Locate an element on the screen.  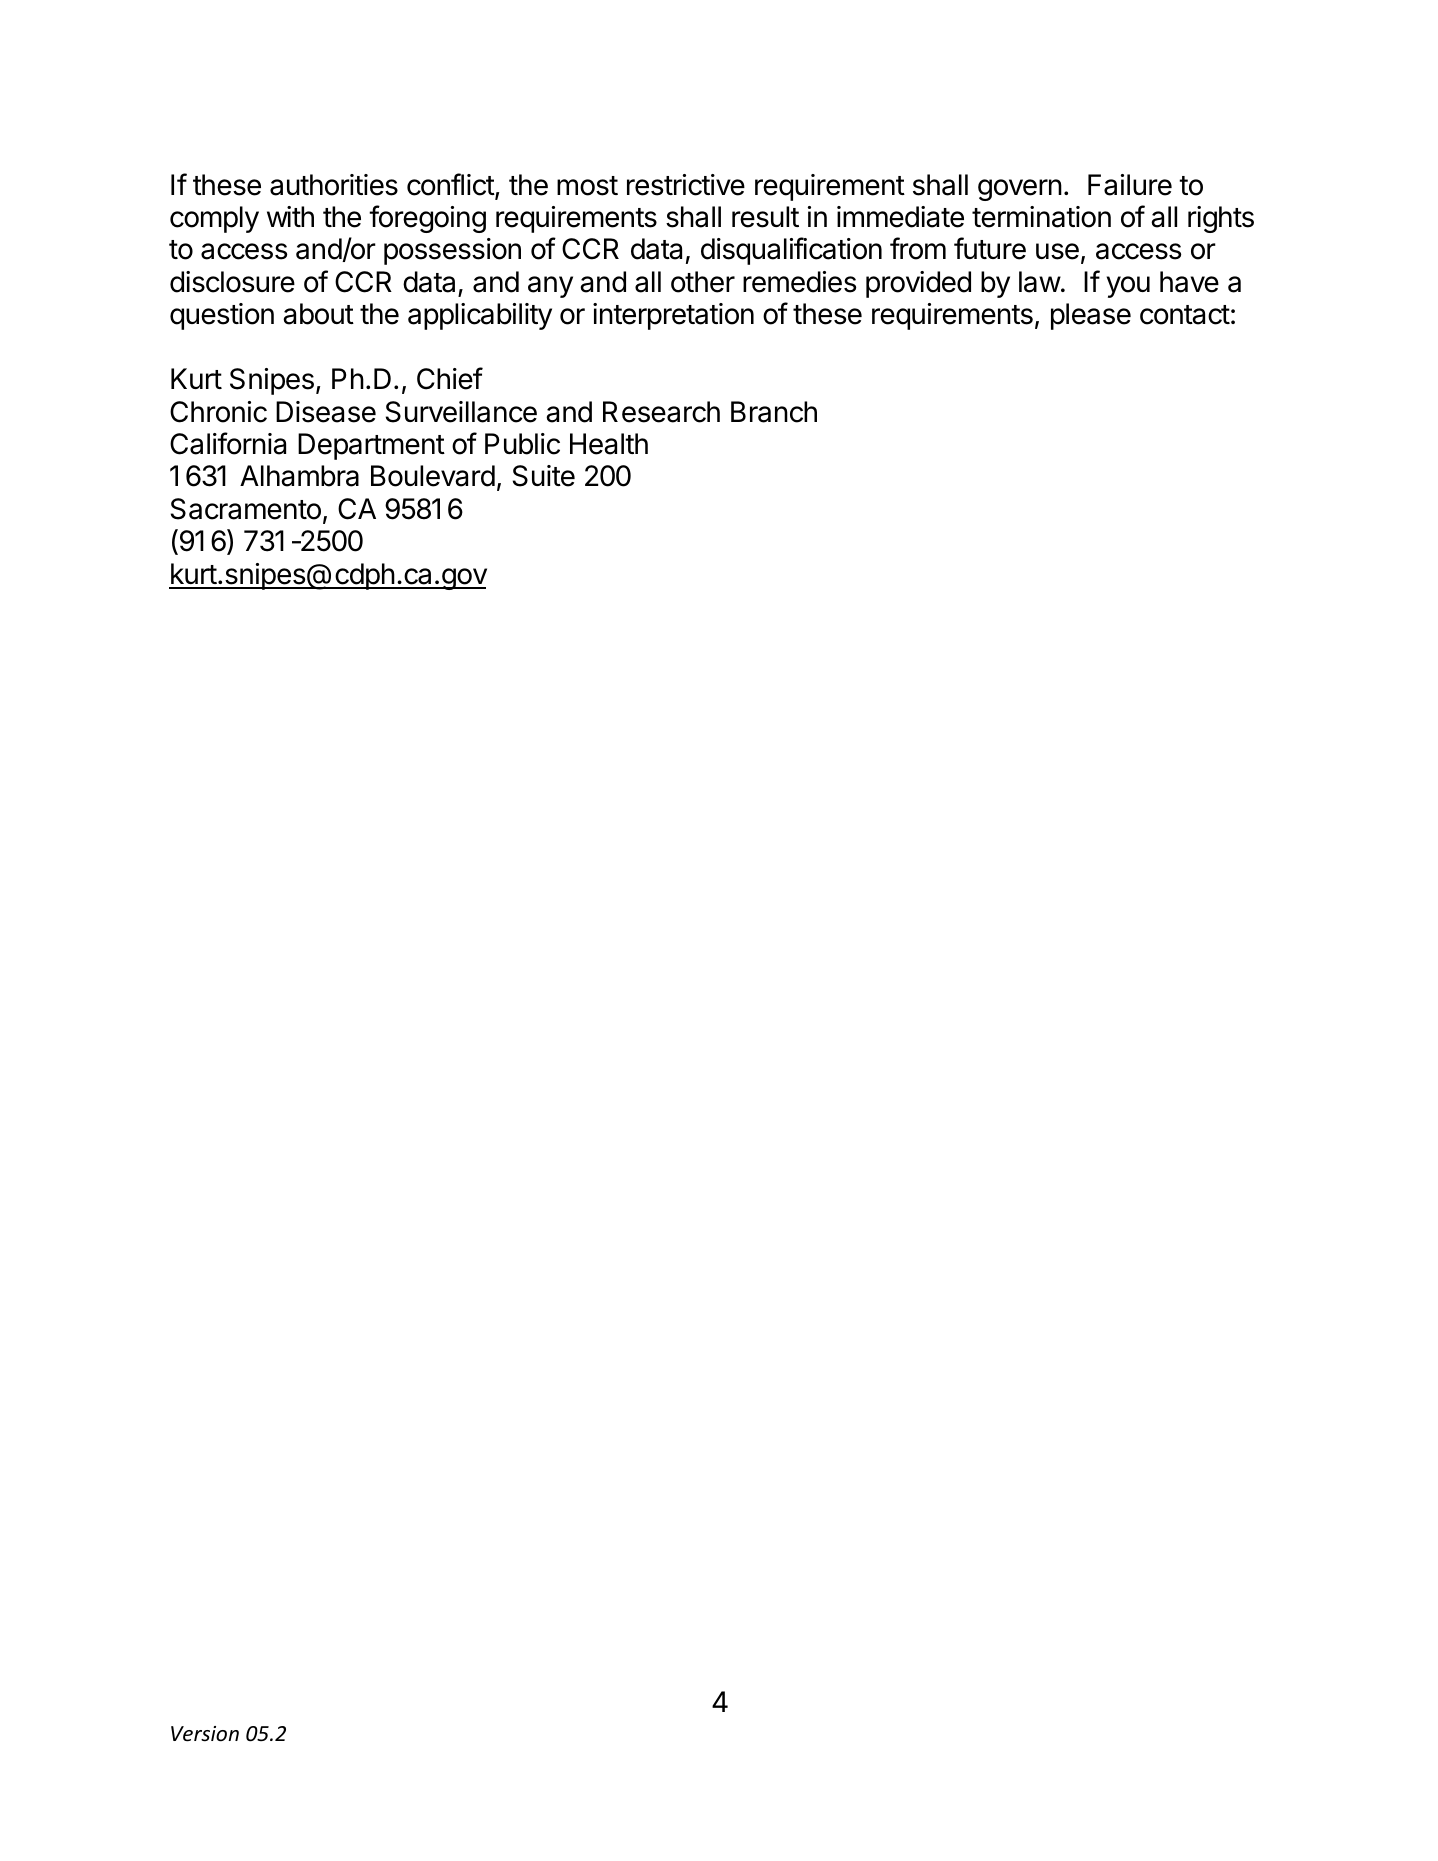
Version is located at coordinates (205, 1734).
